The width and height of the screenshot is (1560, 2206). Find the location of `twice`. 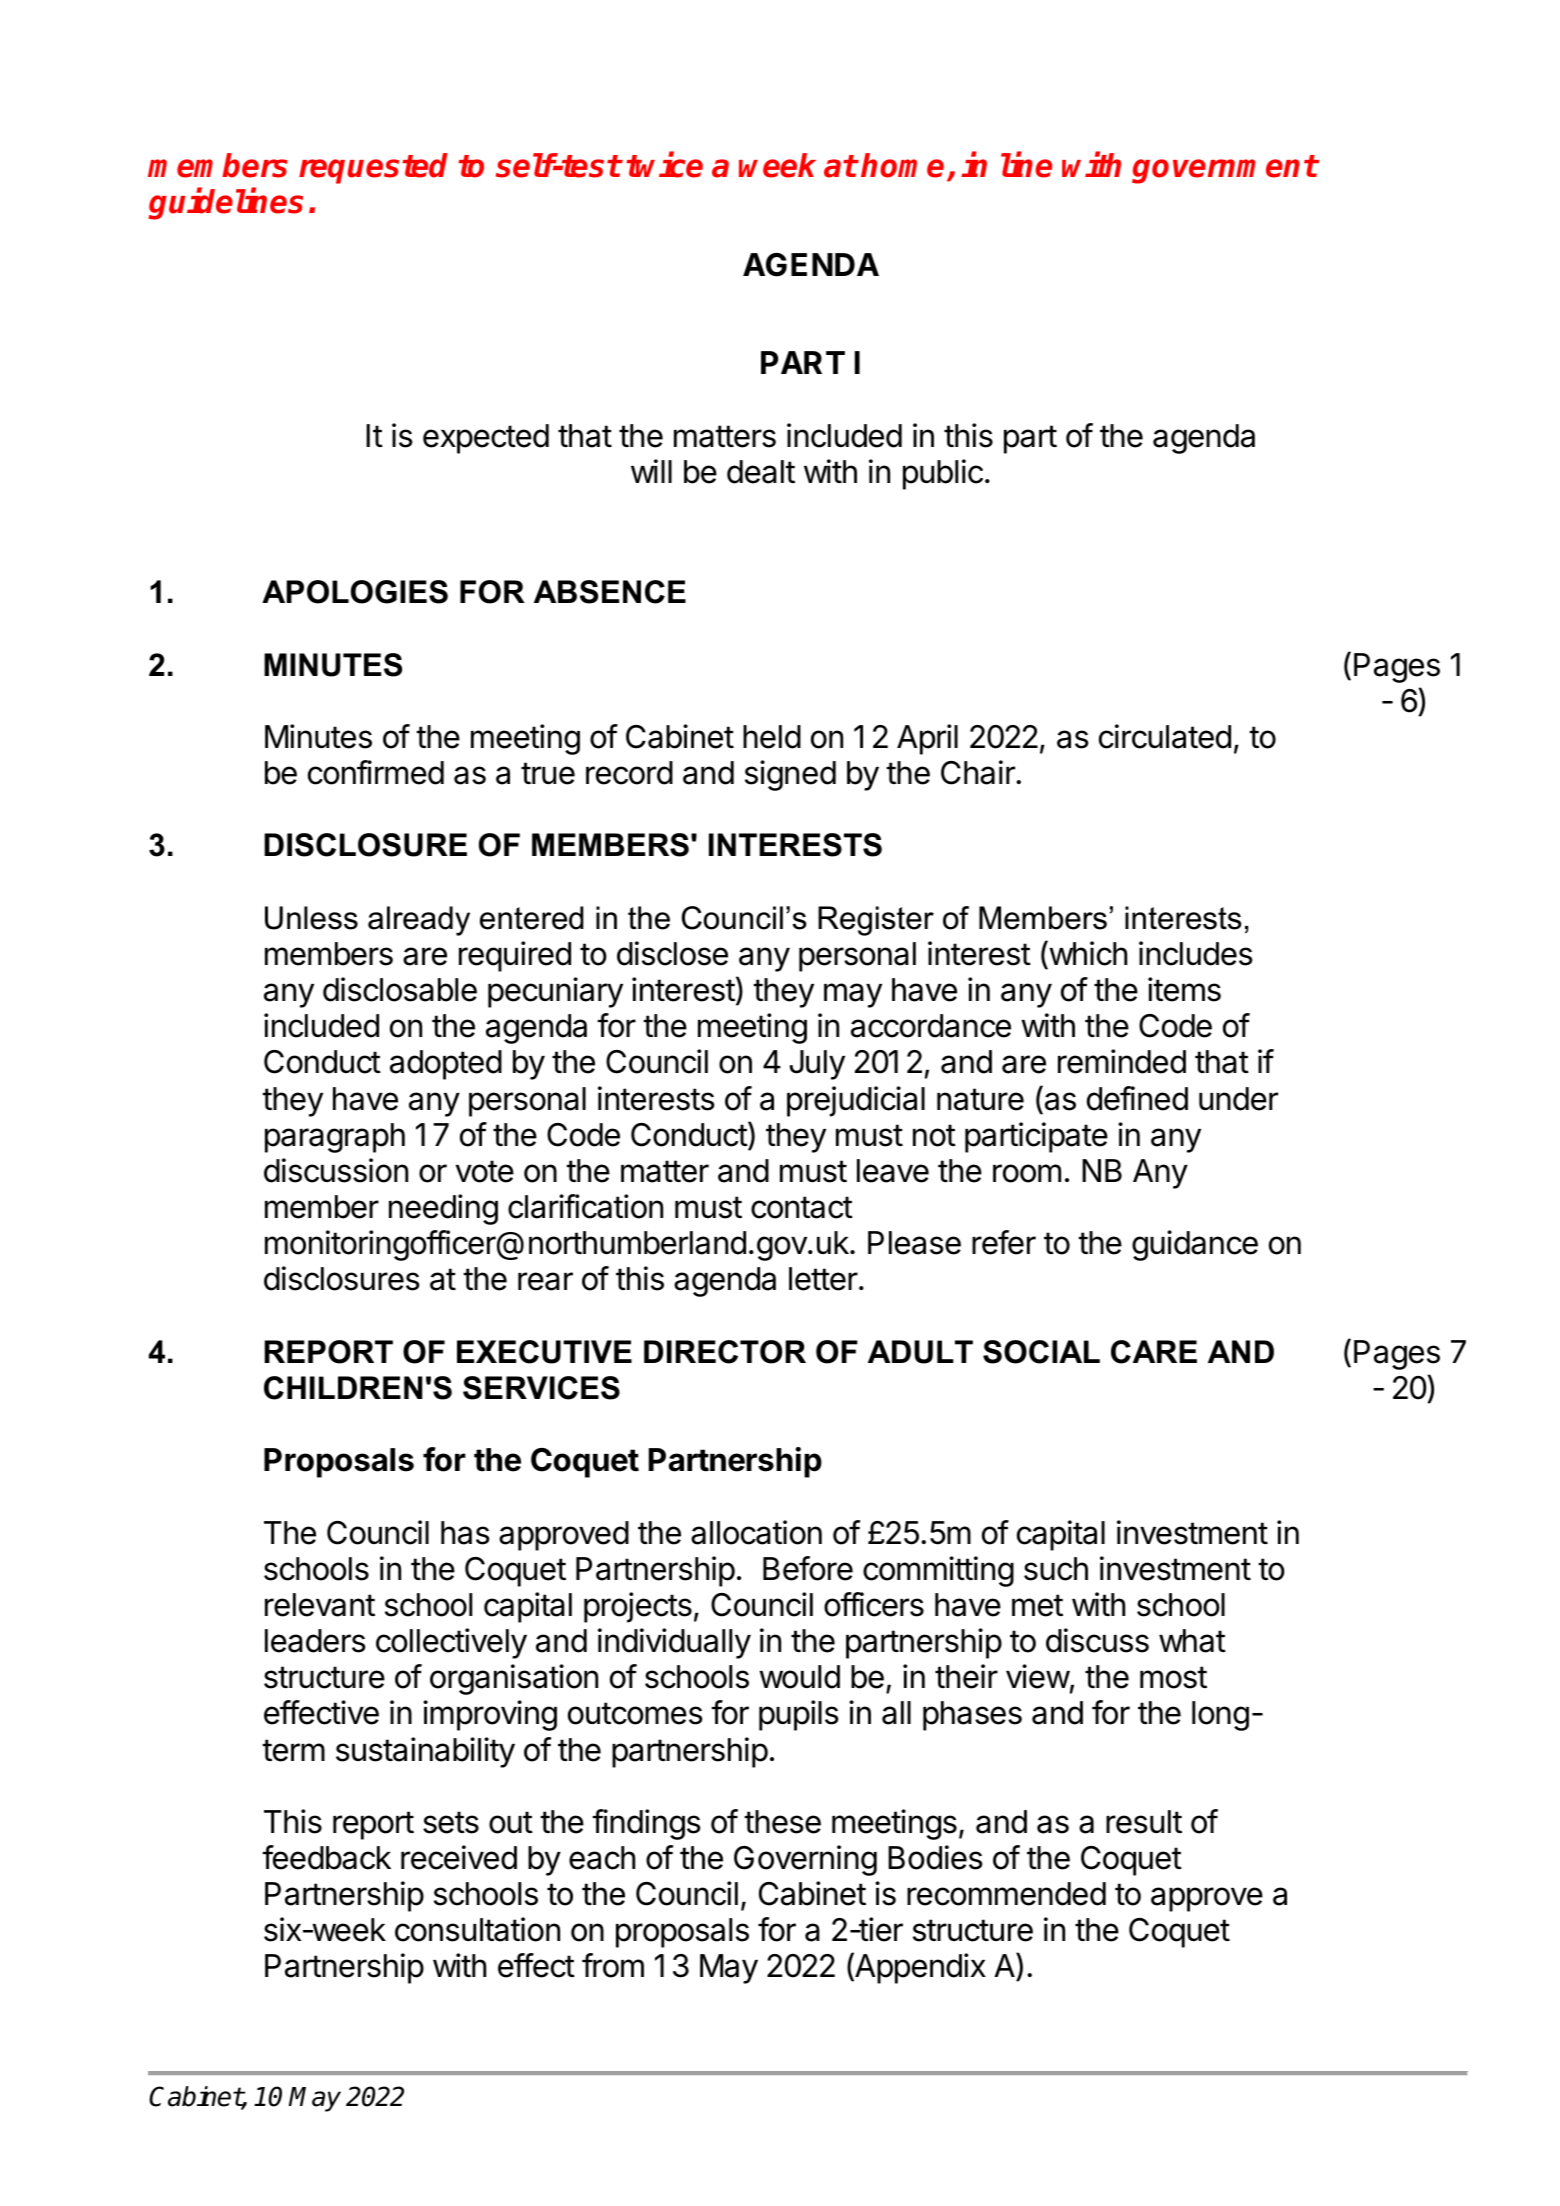

twice is located at coordinates (664, 165).
